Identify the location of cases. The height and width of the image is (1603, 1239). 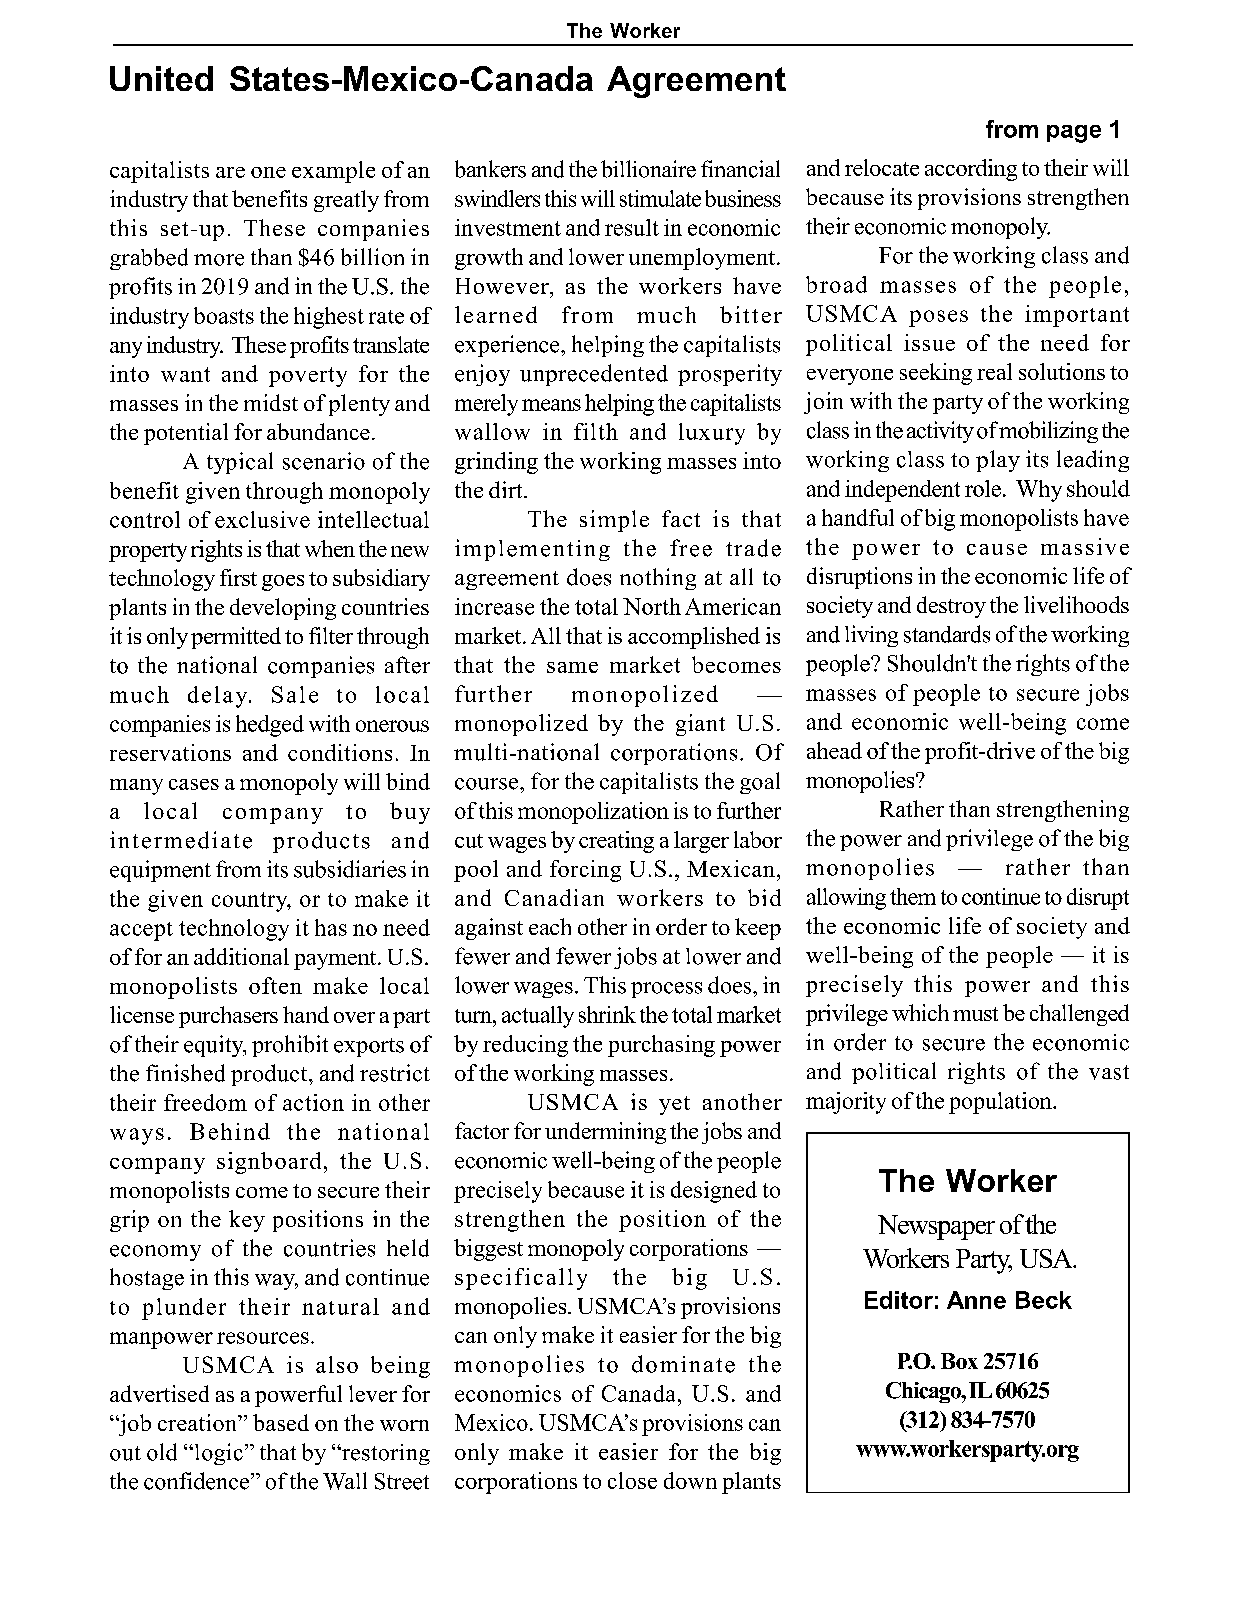
(194, 784).
